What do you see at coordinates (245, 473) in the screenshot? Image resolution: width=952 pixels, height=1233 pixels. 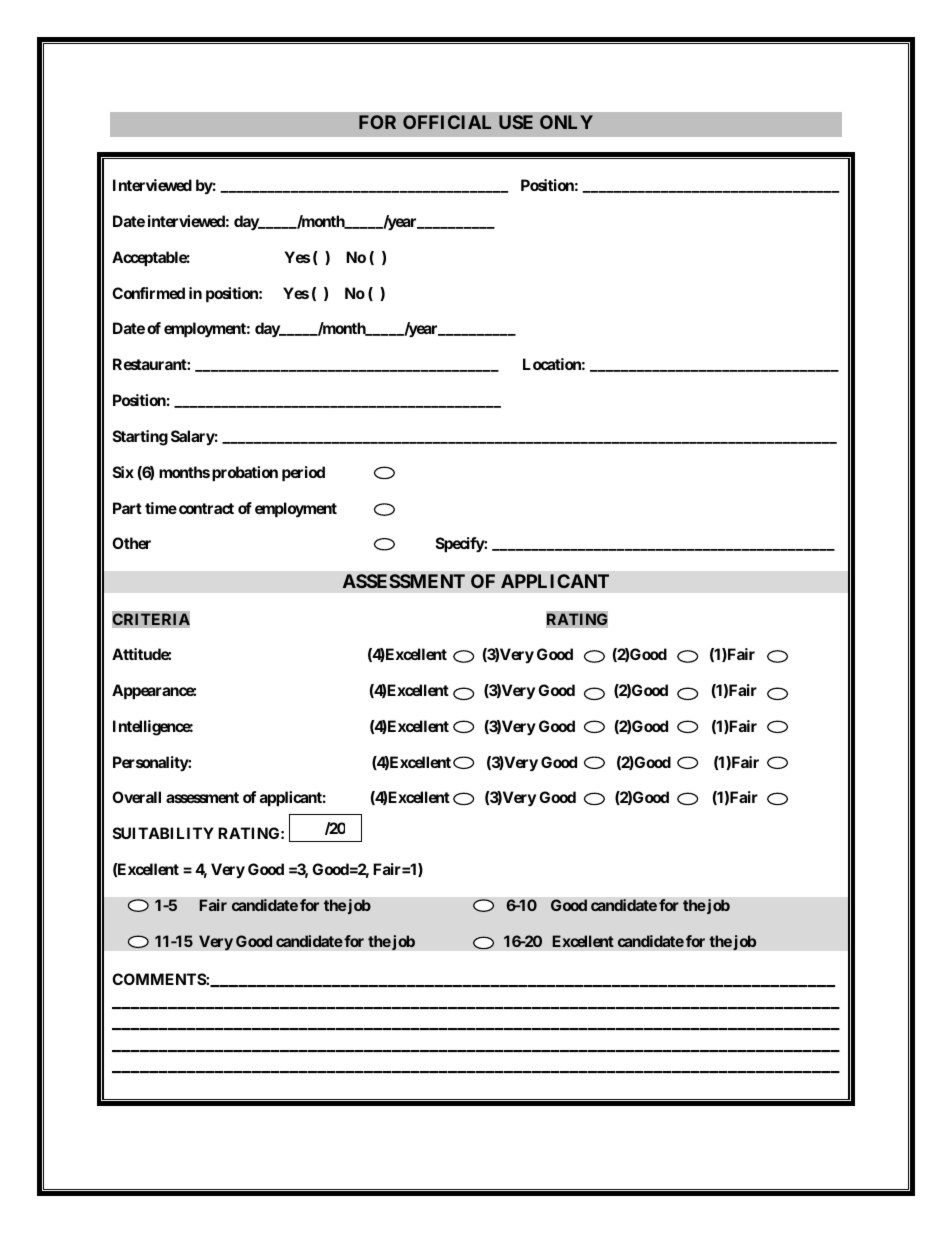 I see `probation` at bounding box center [245, 473].
